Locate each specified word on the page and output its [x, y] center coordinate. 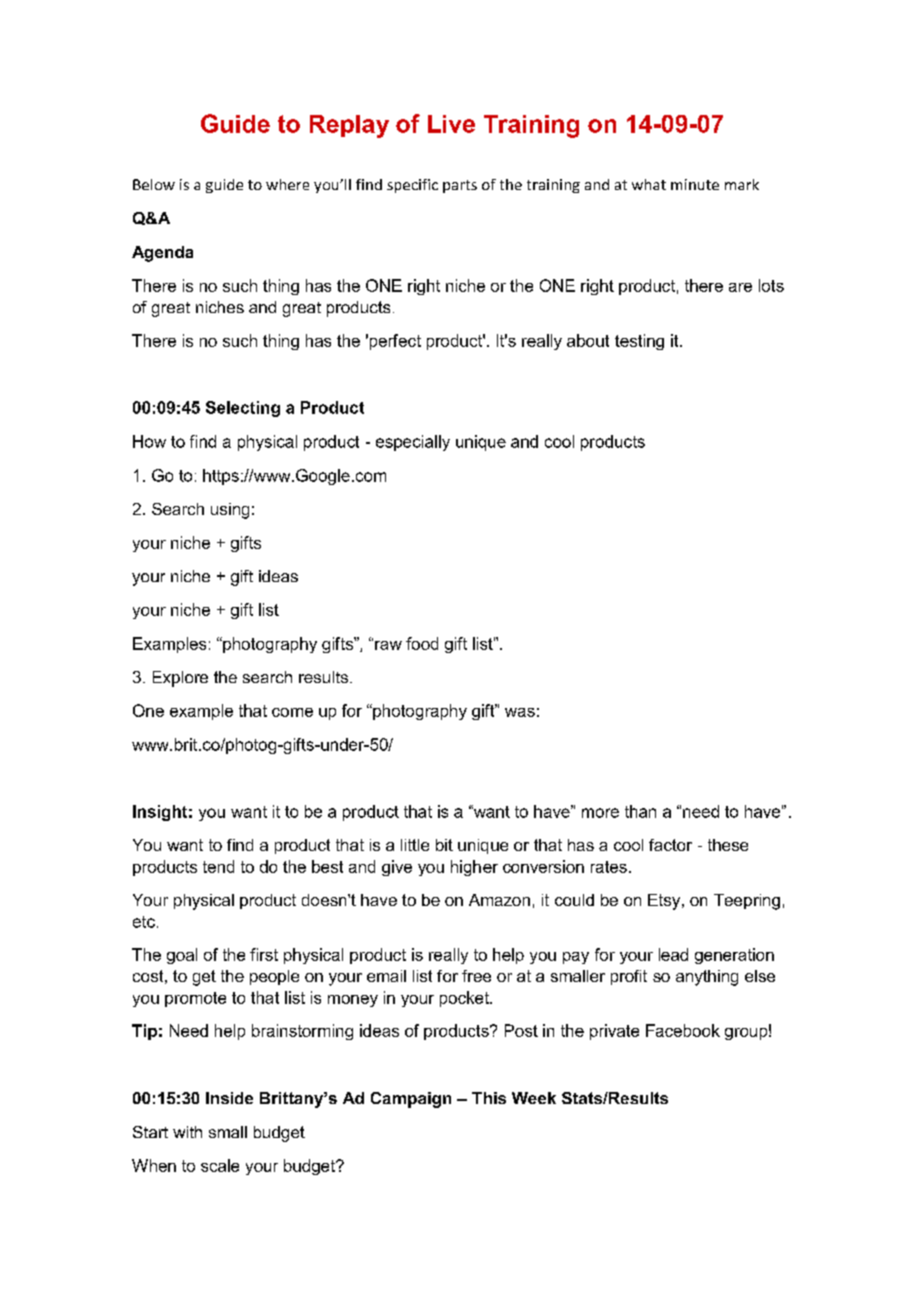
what [649, 184]
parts [460, 186]
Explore [180, 679]
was [520, 712]
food [422, 643]
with [187, 1132]
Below [154, 184]
